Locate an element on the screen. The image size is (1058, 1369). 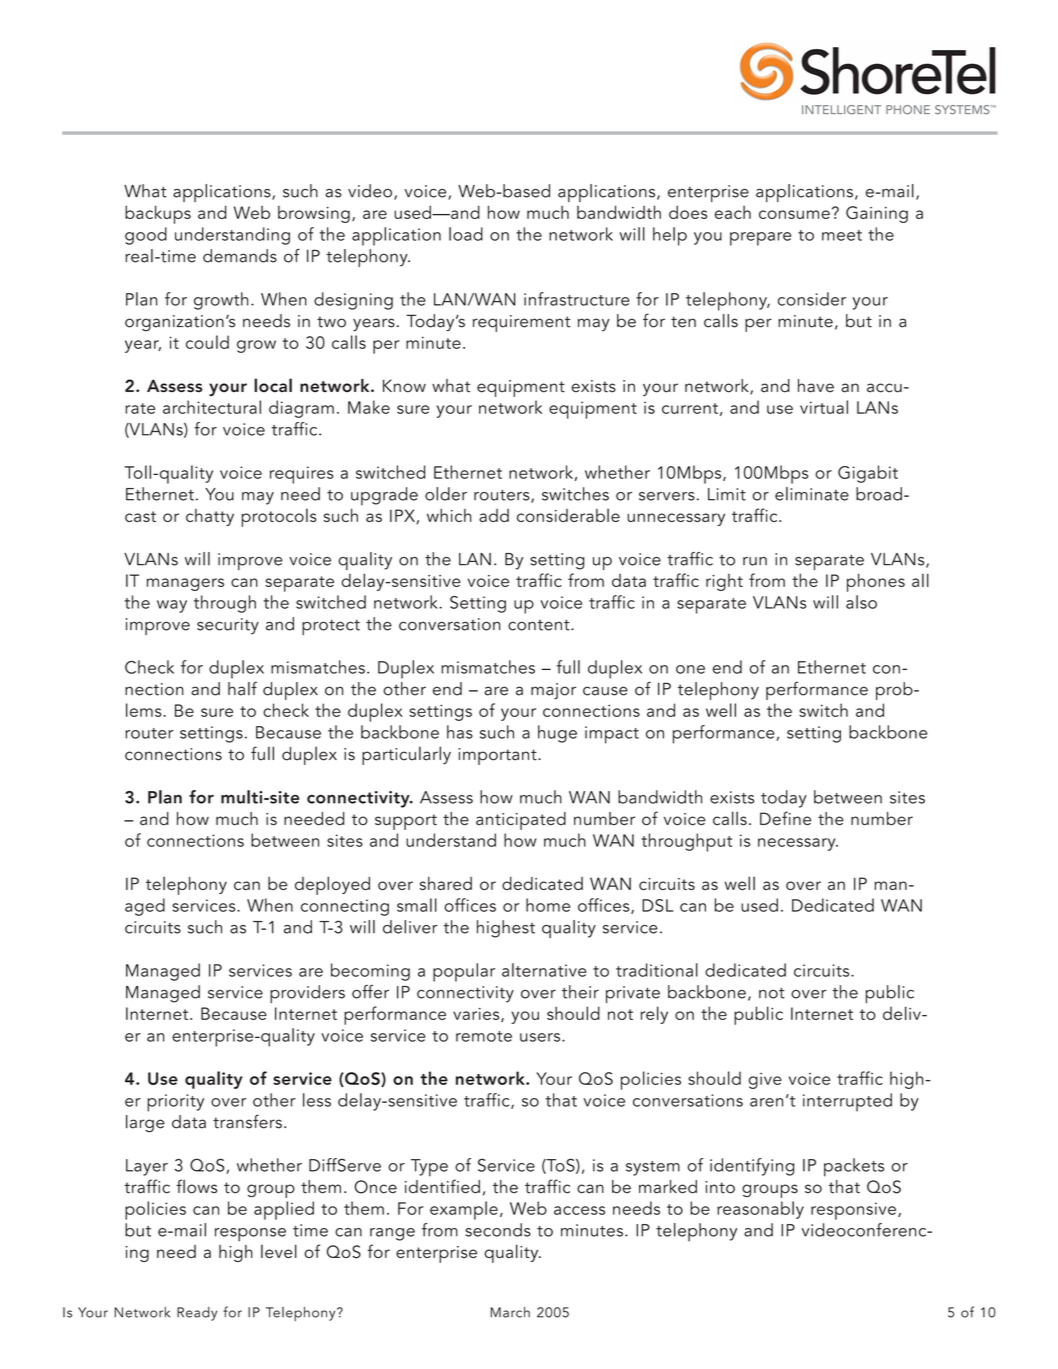
backups is located at coordinates (158, 214).
